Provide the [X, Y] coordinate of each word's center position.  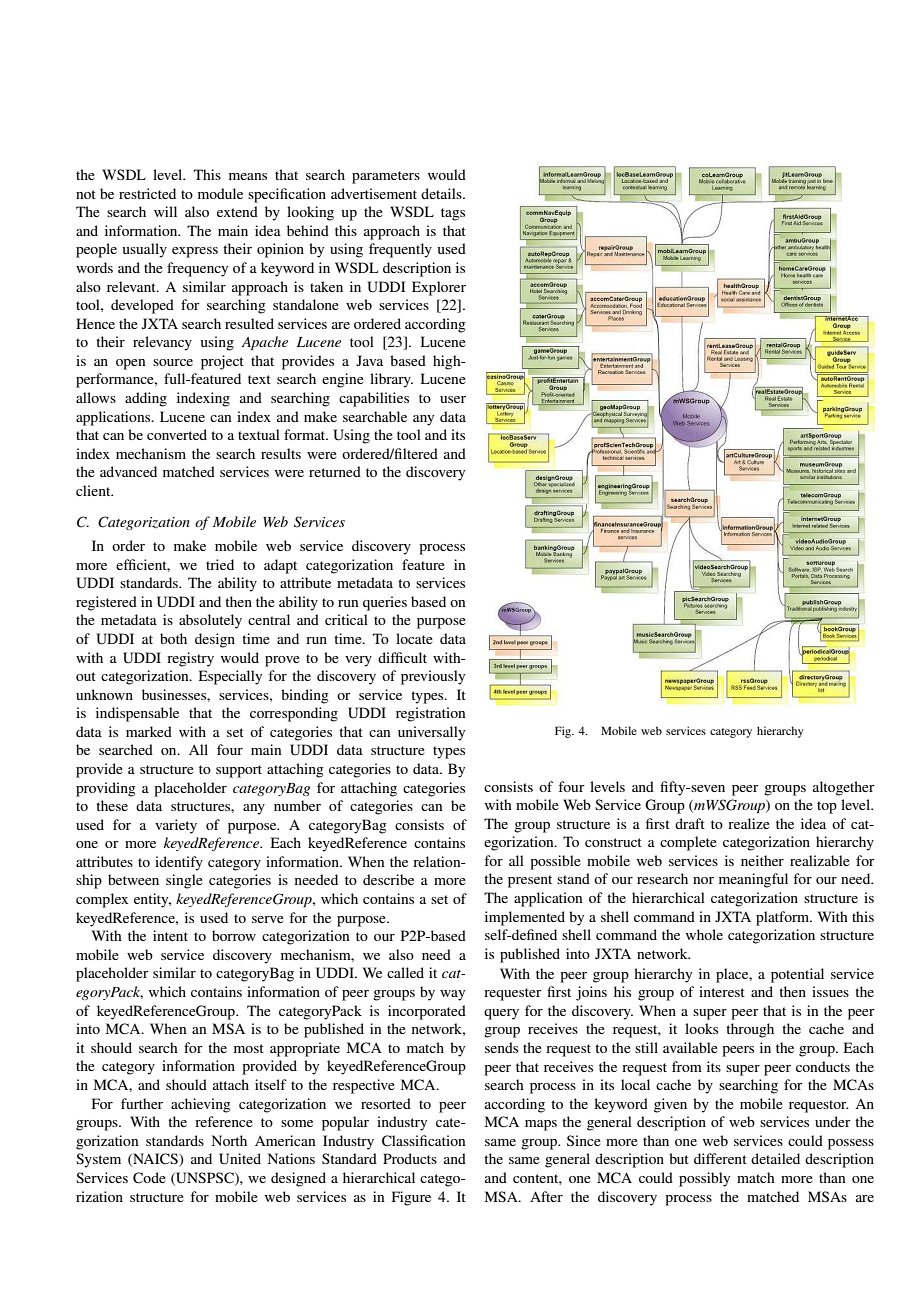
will [165, 211]
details [442, 193]
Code [149, 1178]
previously [433, 677]
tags [453, 214]
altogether [844, 788]
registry [190, 659]
